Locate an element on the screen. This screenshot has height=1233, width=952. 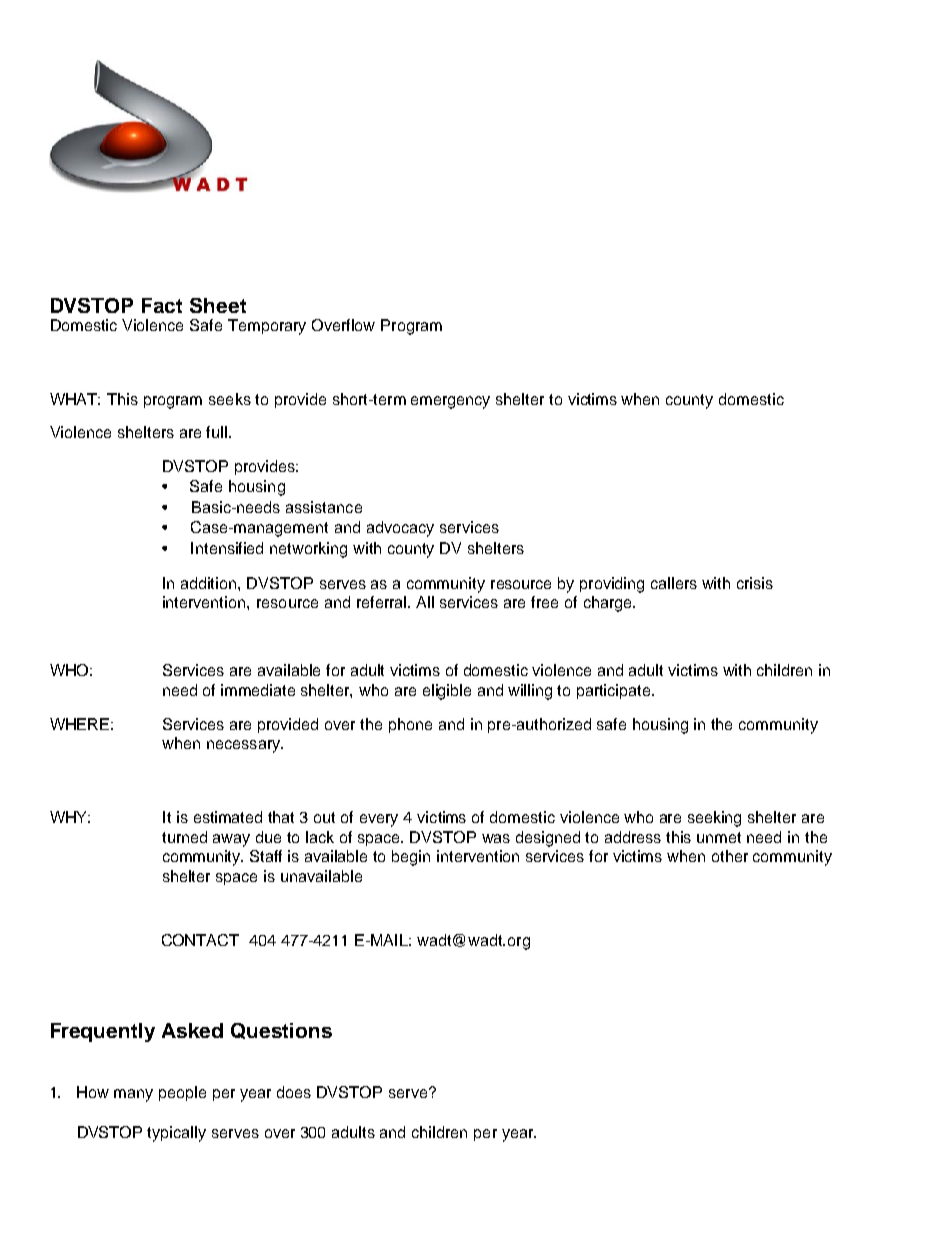
many is located at coordinates (133, 1095).
